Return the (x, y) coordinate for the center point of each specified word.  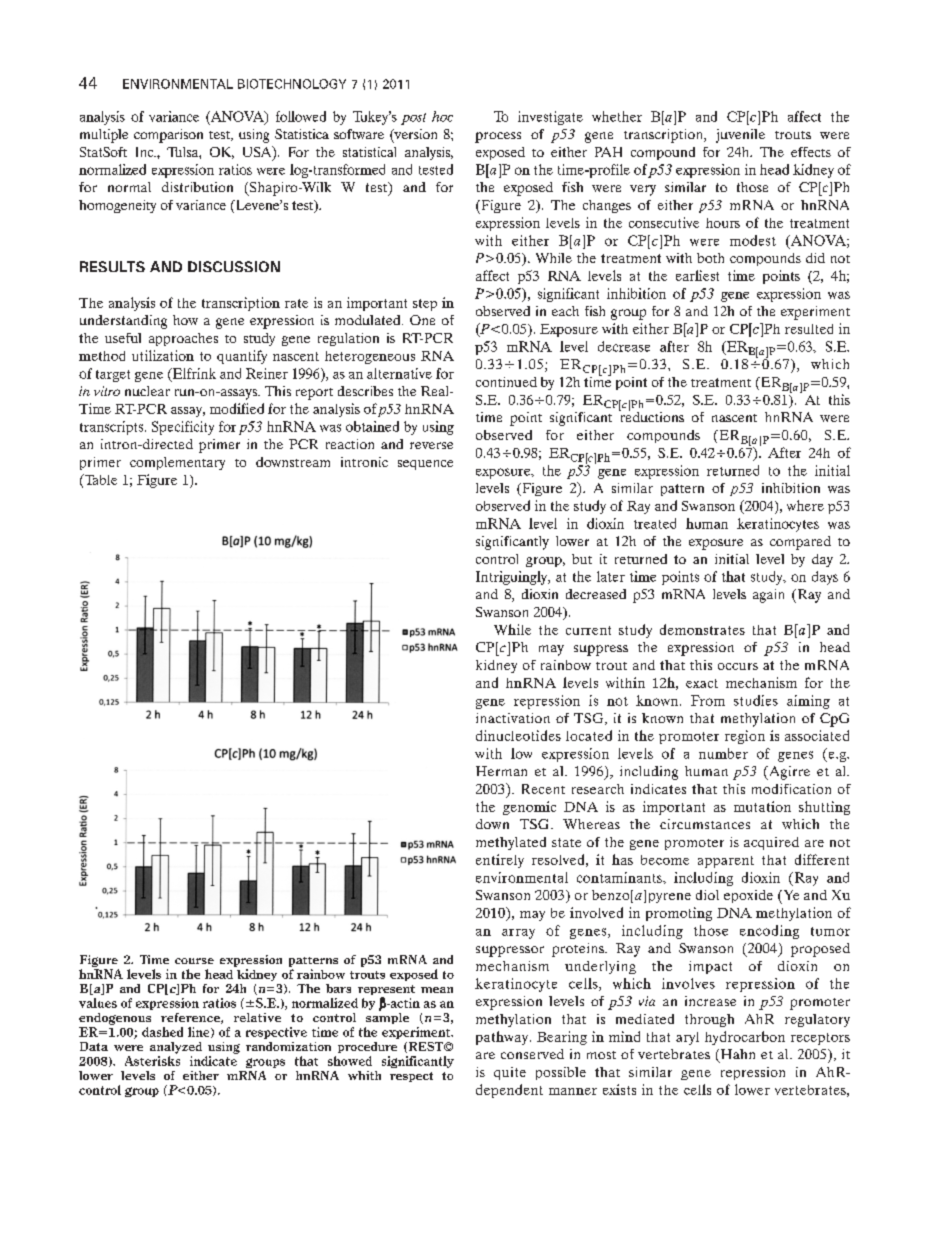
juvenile (740, 136)
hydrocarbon (745, 1038)
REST (426, 1047)
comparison (168, 136)
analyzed (176, 1048)
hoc (442, 116)
